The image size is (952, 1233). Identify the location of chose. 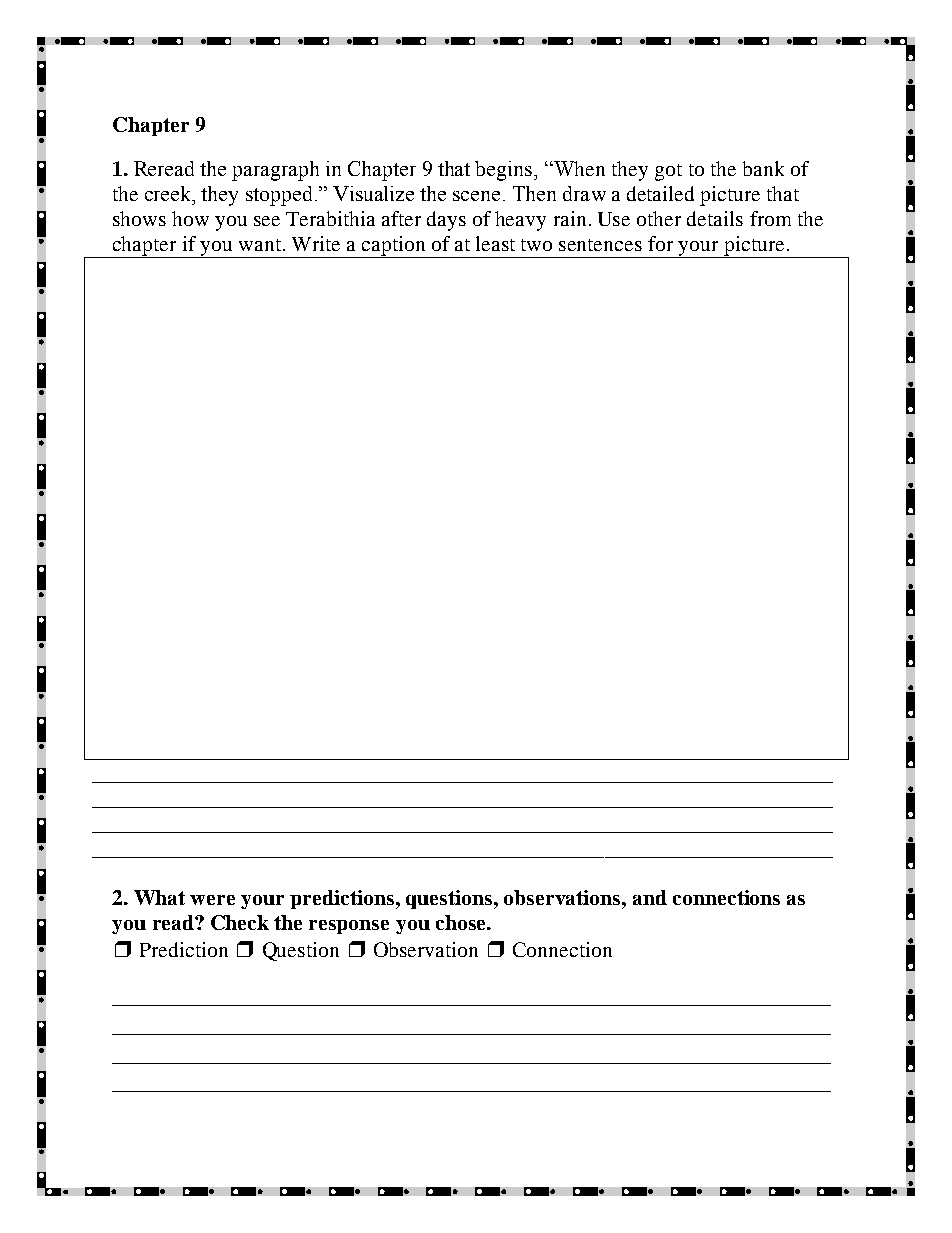
(462, 922).
